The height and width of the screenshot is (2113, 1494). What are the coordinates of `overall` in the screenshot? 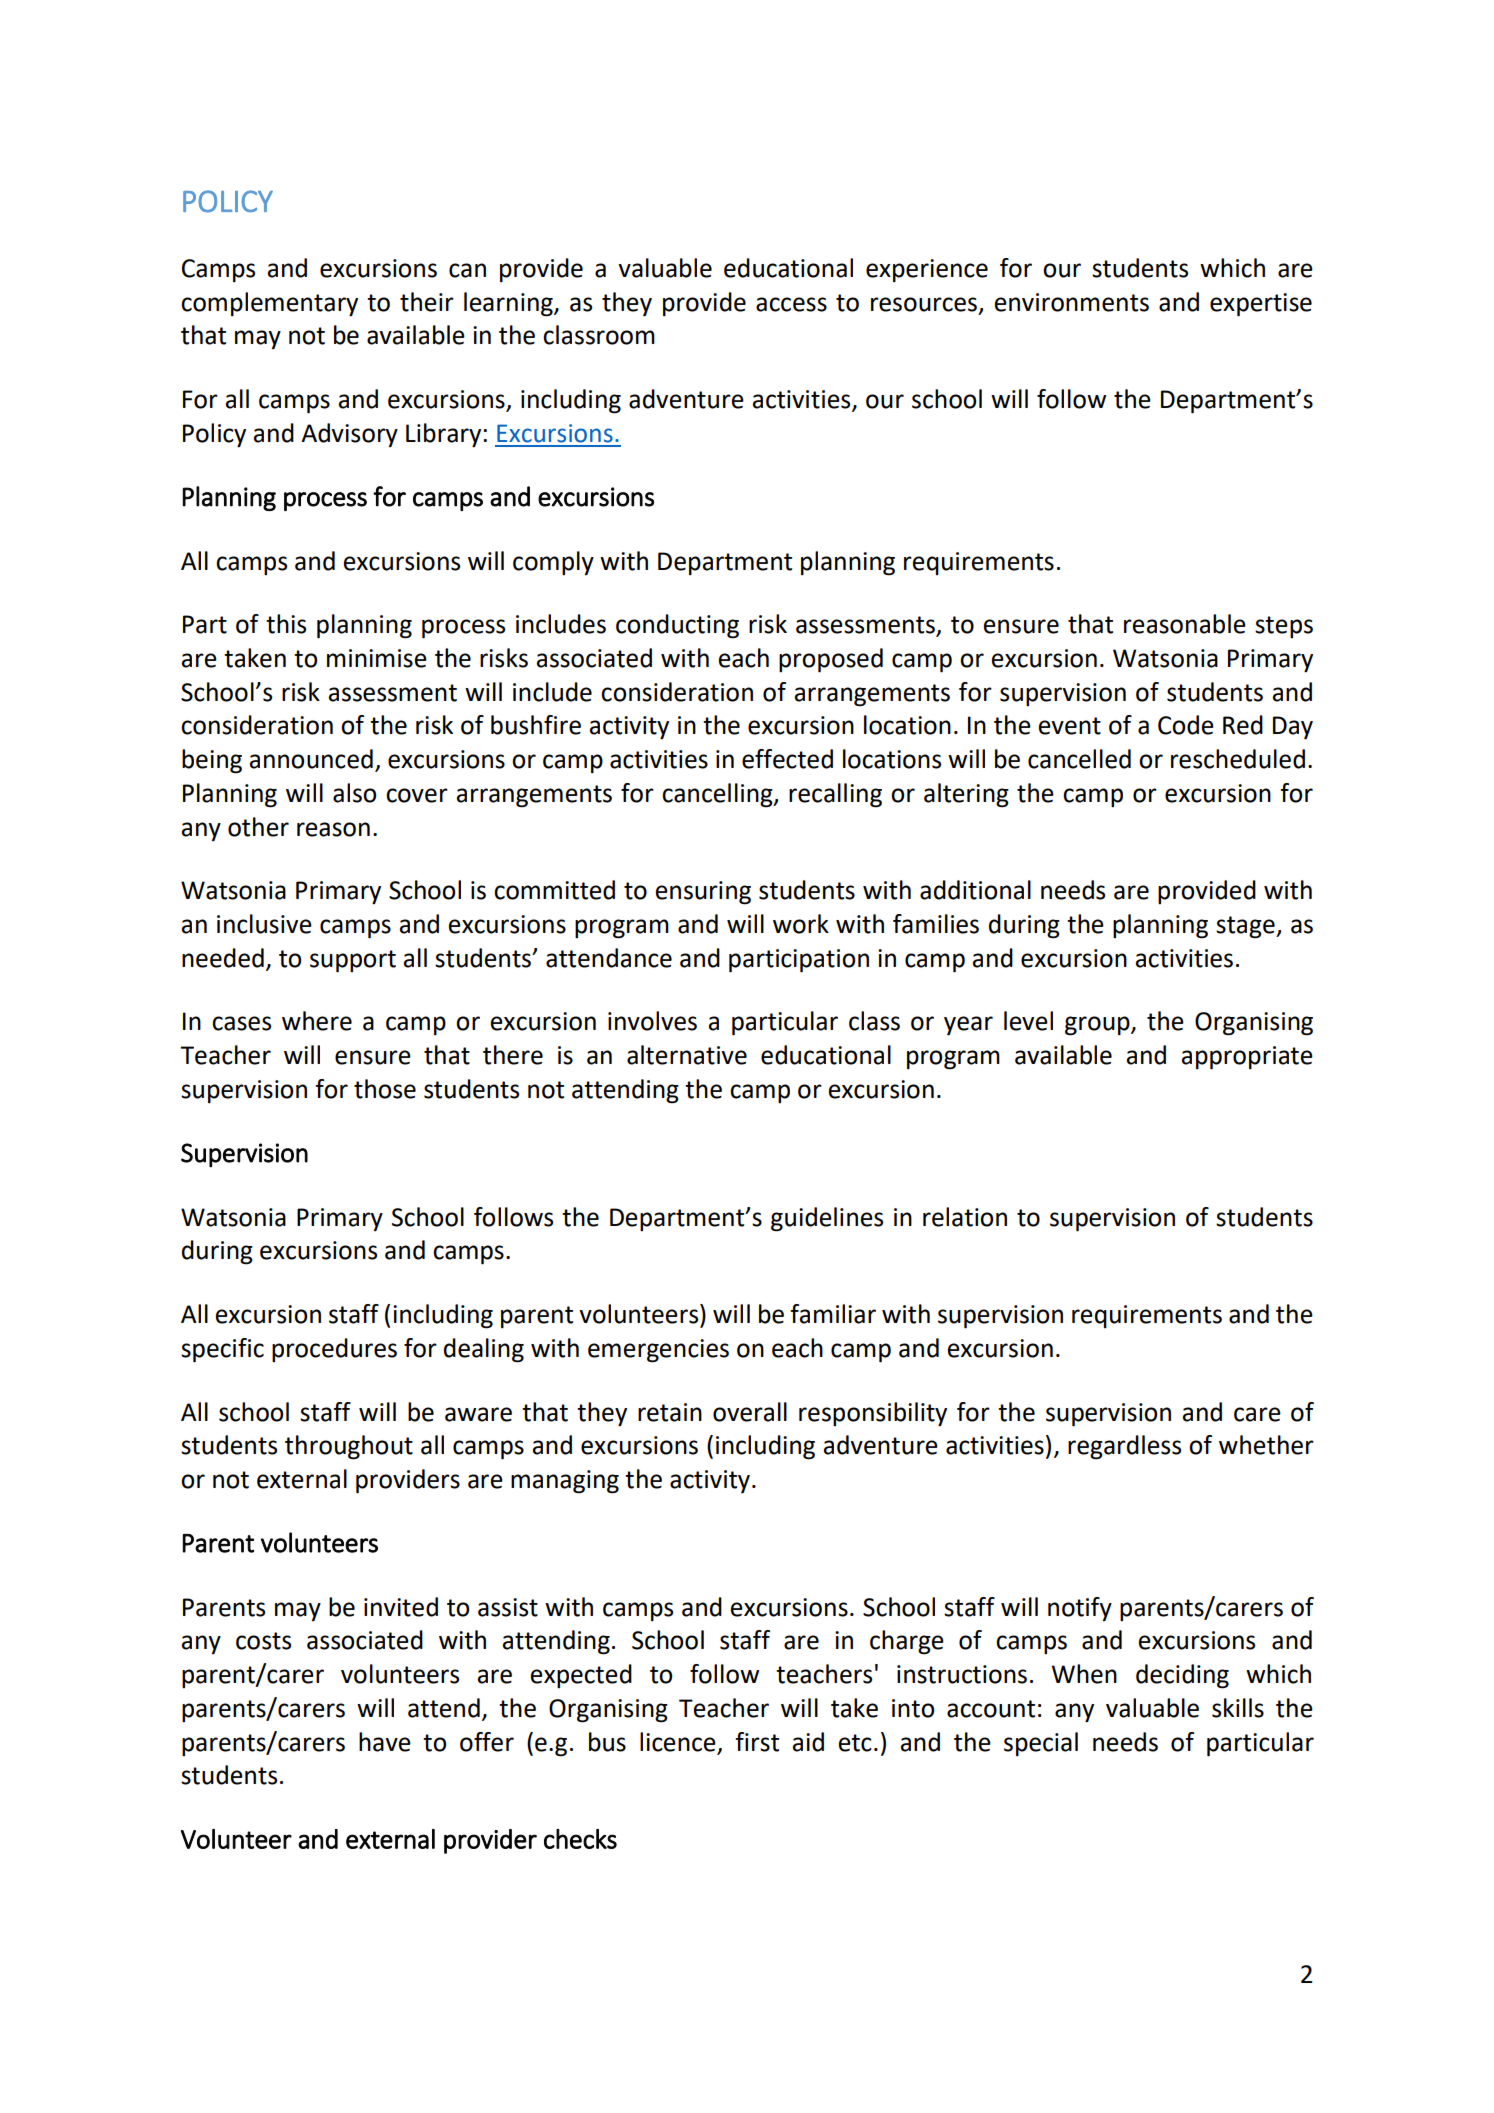 It's located at (750, 1412).
